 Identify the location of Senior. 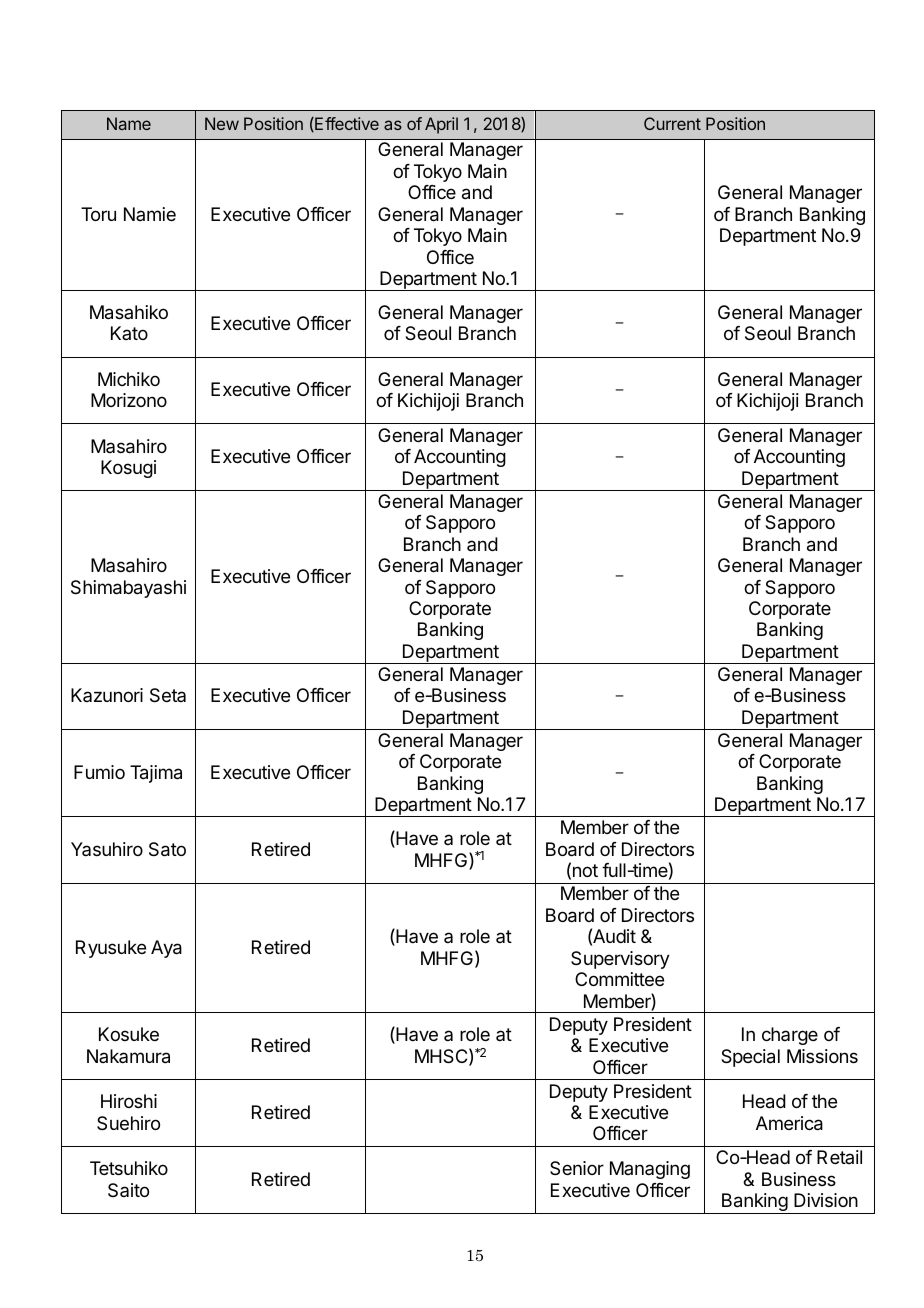
(577, 1168).
